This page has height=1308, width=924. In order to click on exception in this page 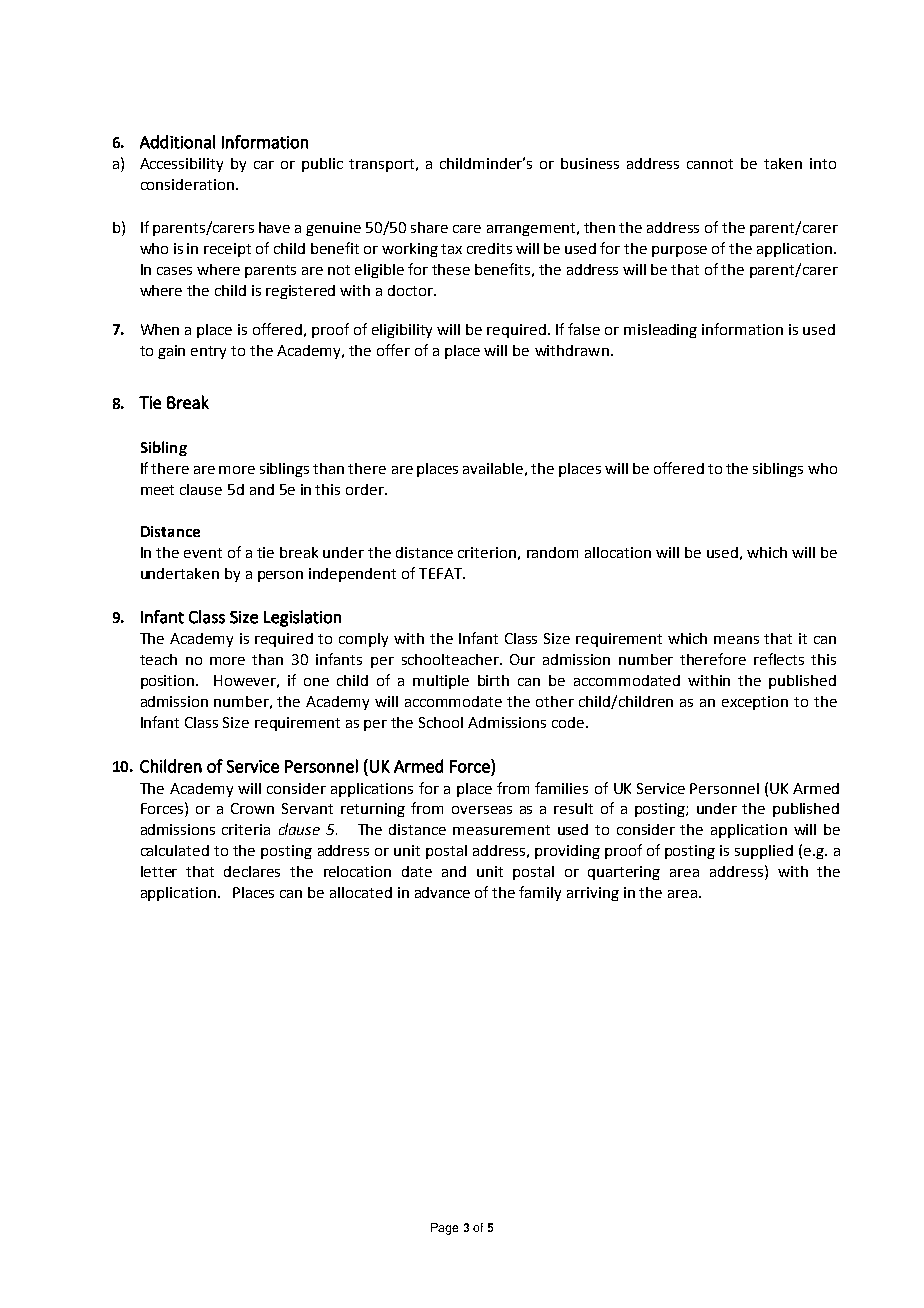, I will do `click(755, 703)`.
